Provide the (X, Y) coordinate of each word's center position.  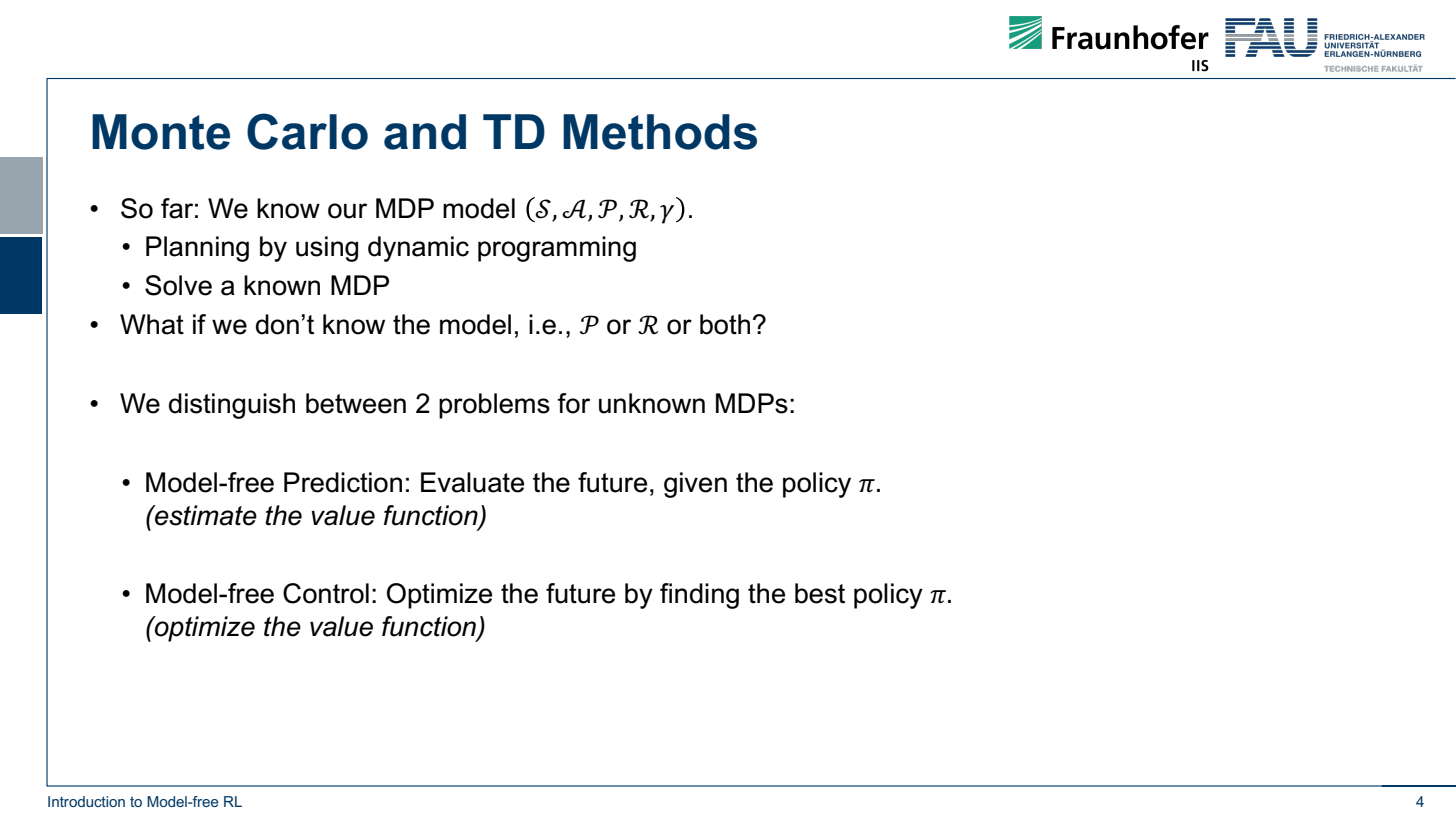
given (695, 485)
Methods (660, 132)
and (425, 132)
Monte (161, 132)
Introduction (86, 801)
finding (699, 596)
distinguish (232, 406)
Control (326, 593)
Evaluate (472, 482)
